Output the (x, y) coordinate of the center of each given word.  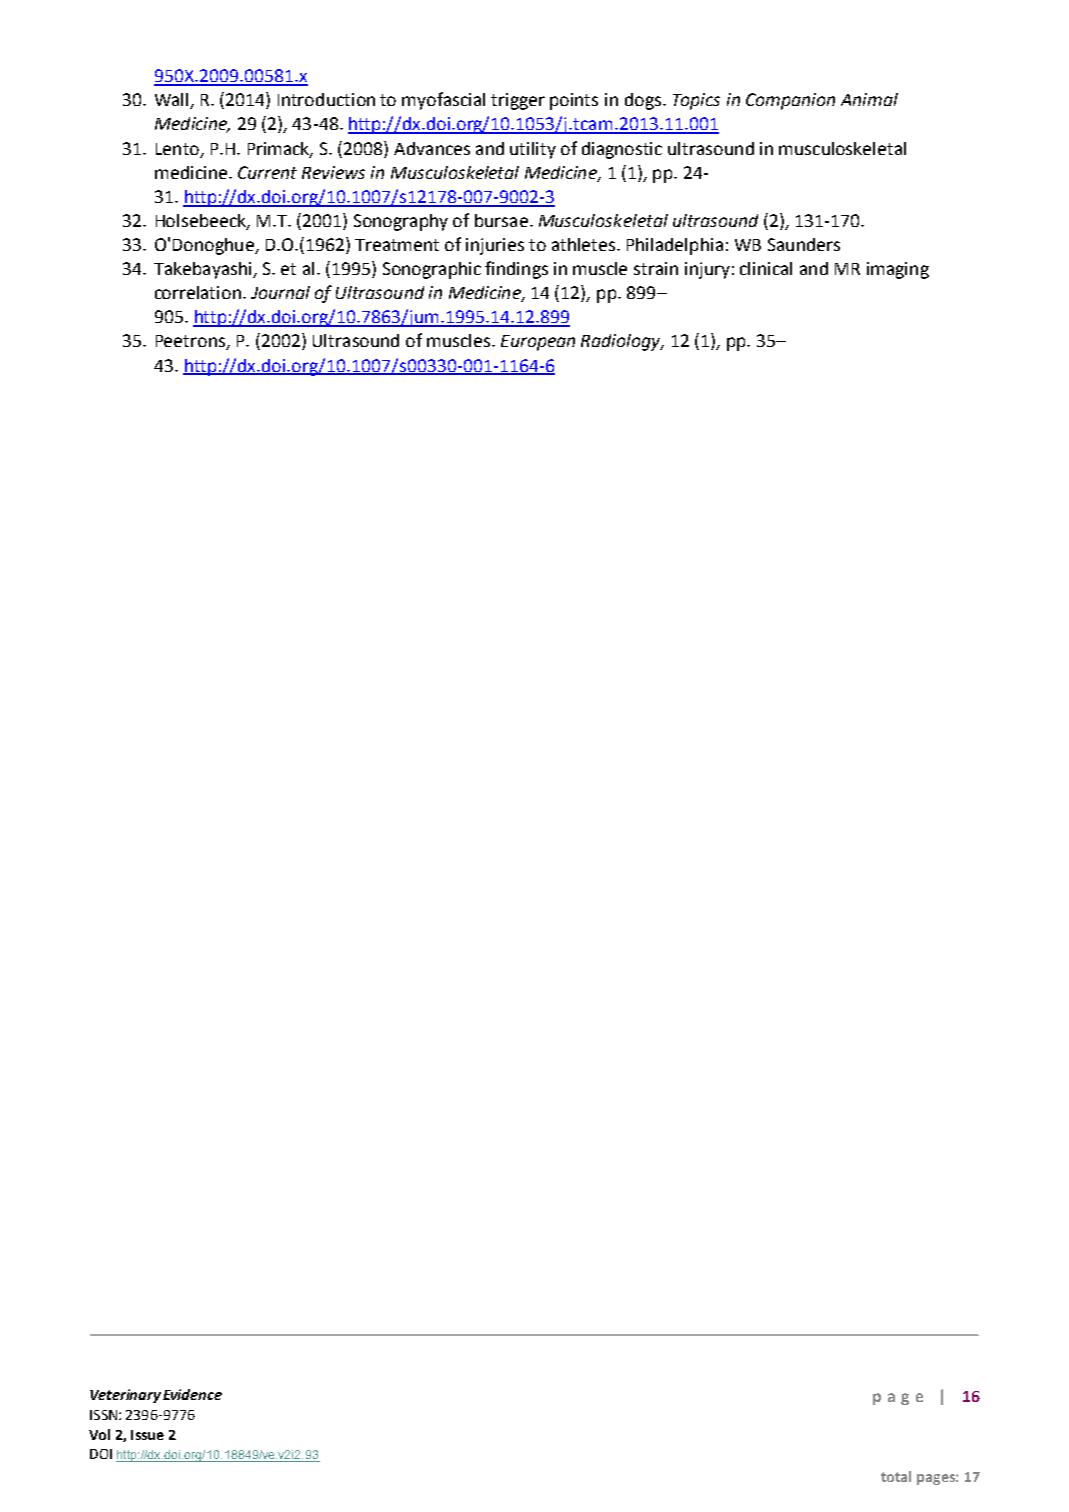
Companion (790, 101)
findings (516, 270)
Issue (147, 1435)
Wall (173, 101)
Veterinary (125, 1396)
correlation (199, 292)
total (896, 1476)
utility (533, 150)
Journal (280, 292)
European (538, 343)
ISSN (105, 1415)
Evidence (192, 1394)
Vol (99, 1434)
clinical (766, 268)
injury (707, 270)
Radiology (622, 342)
